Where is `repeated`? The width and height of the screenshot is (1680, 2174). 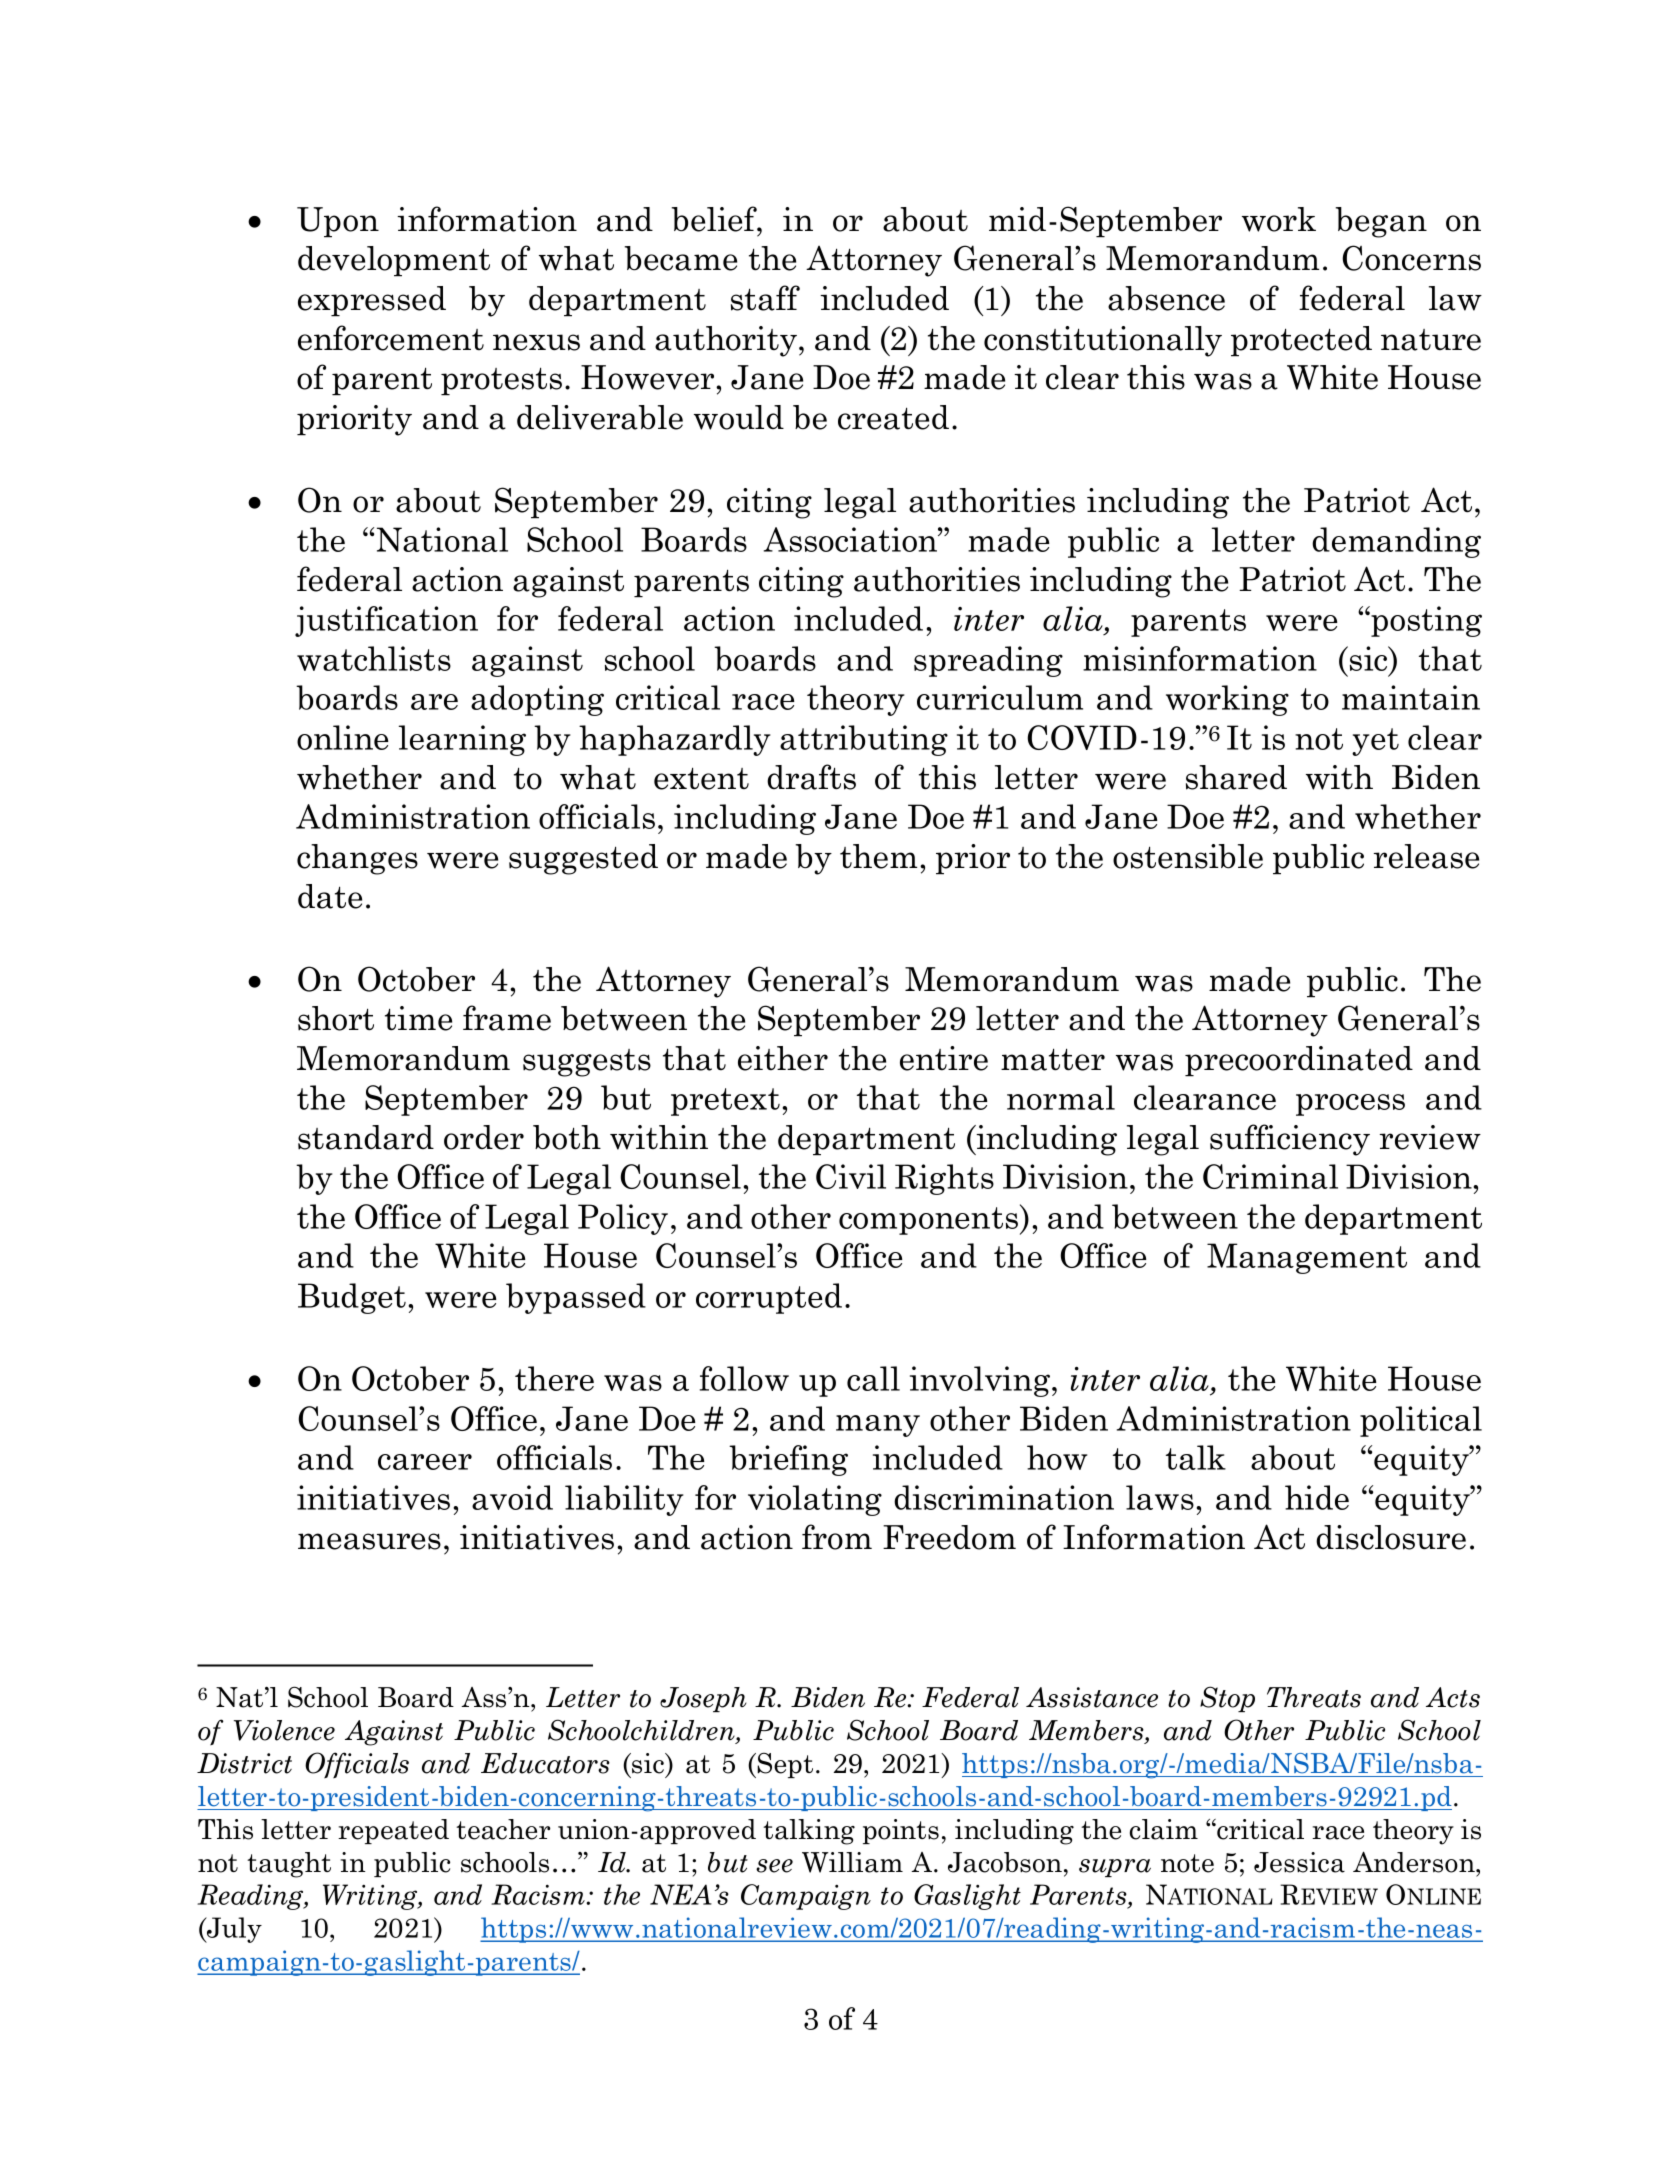
repeated is located at coordinates (393, 1831).
